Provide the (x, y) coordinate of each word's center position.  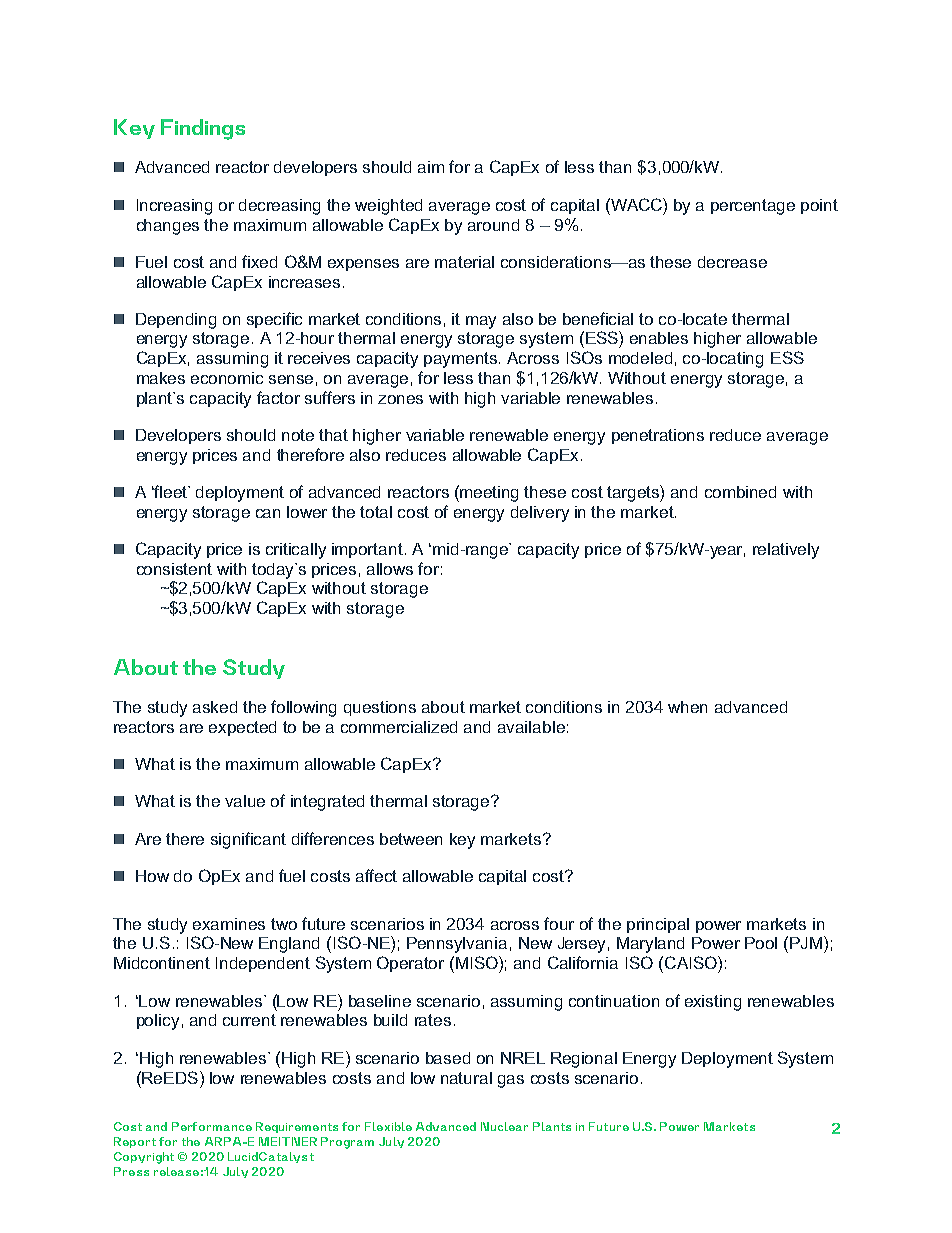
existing (713, 1003)
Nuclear (504, 1126)
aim (431, 167)
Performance (212, 1126)
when (687, 707)
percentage (753, 207)
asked (215, 707)
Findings (203, 129)
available (531, 727)
